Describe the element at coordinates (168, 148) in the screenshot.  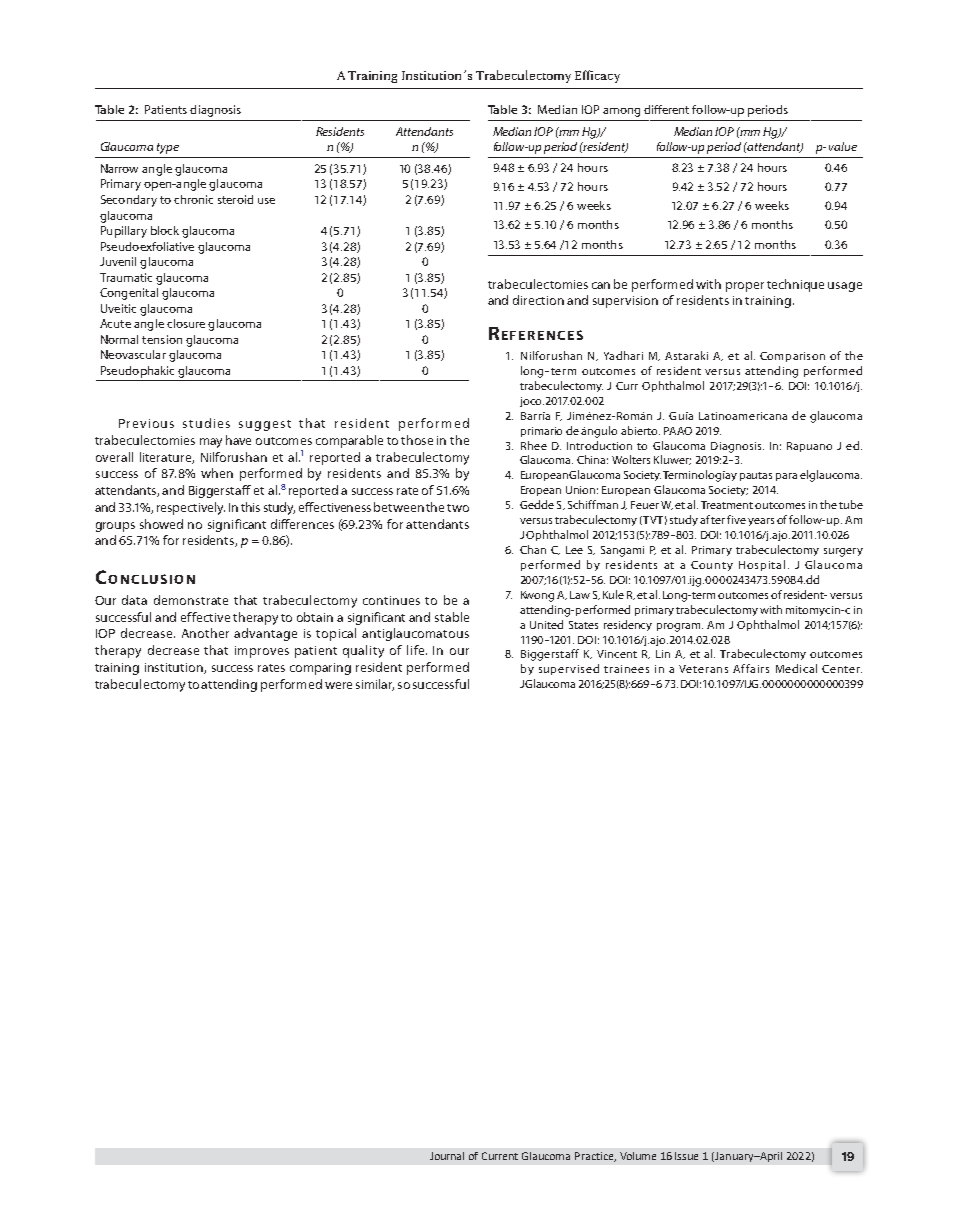
I see `type` at that location.
